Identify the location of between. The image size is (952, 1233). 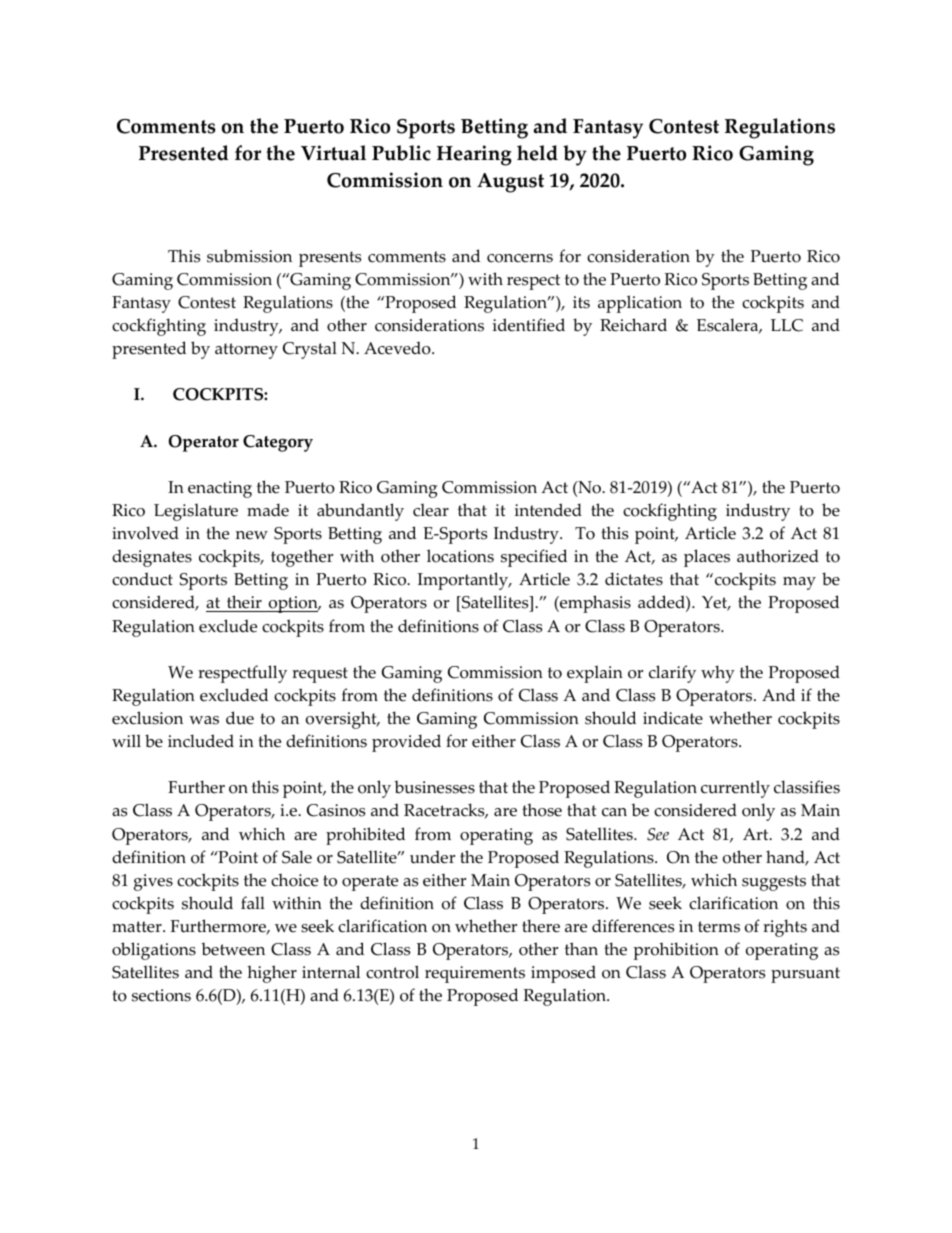
(233, 949).
